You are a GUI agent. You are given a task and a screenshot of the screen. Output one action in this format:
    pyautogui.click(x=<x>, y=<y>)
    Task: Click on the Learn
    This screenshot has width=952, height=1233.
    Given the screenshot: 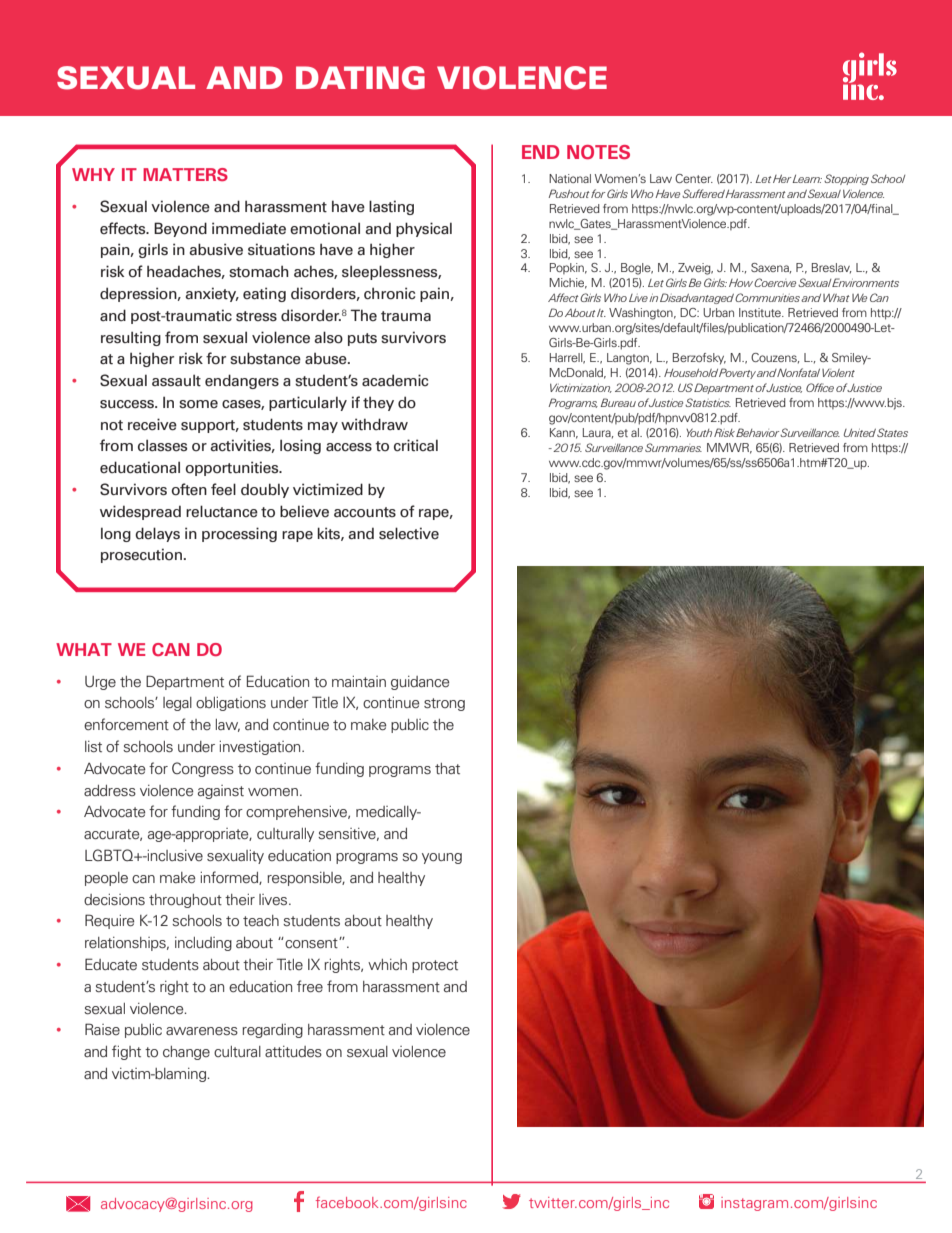 What is the action you would take?
    pyautogui.click(x=807, y=179)
